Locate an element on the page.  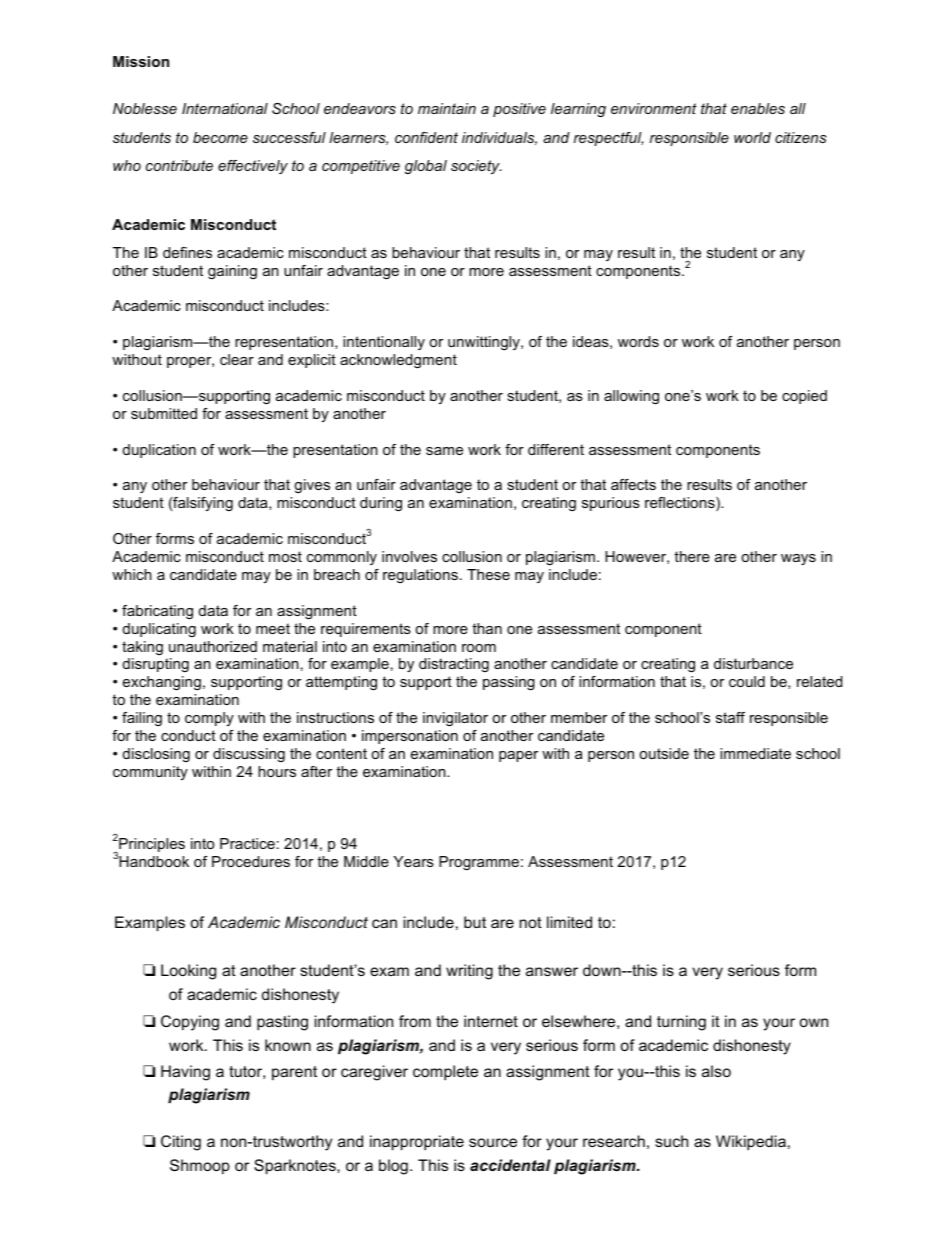
disturbance is located at coordinates (753, 663).
